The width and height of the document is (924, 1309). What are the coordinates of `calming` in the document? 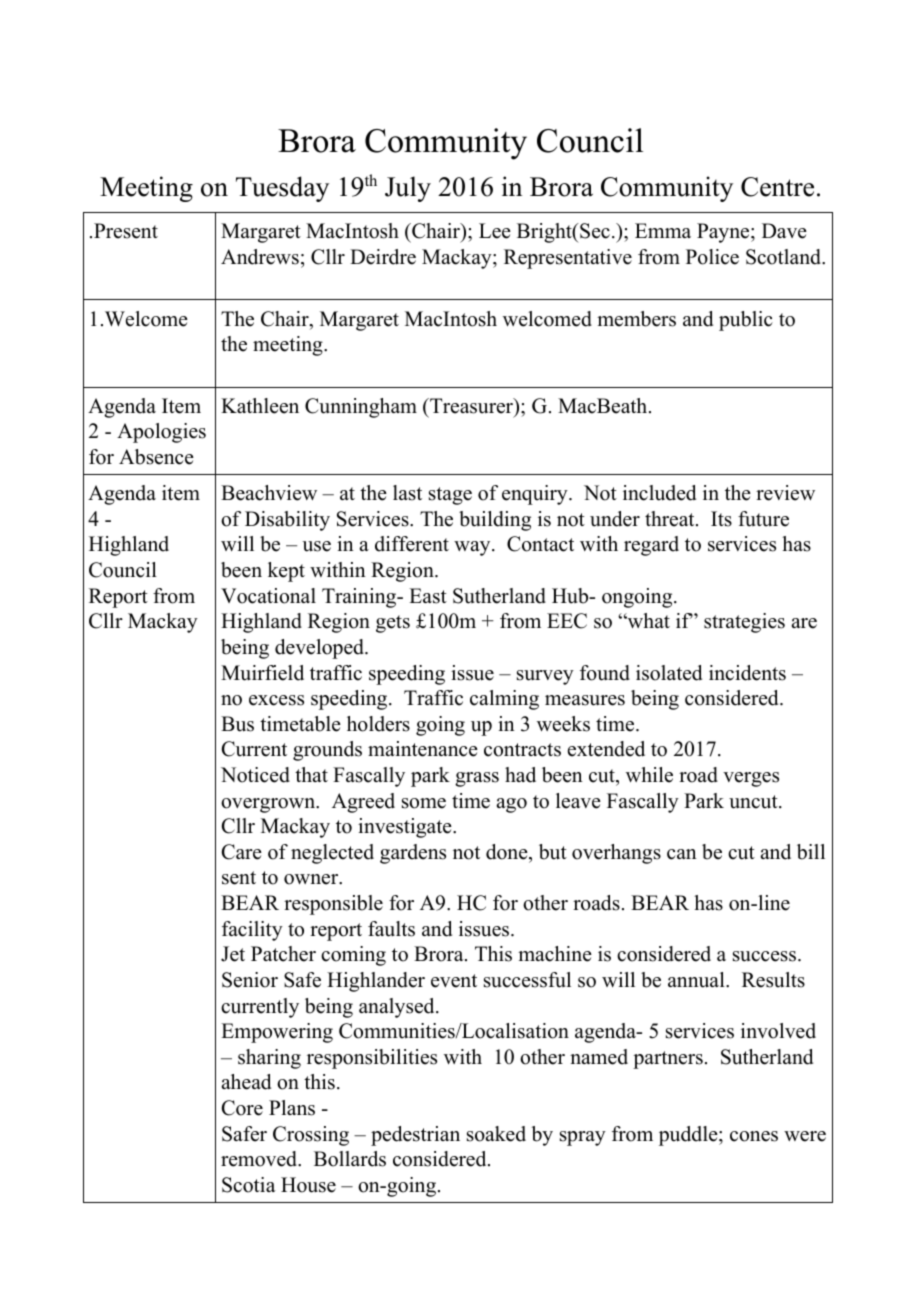 It's located at (504, 700).
